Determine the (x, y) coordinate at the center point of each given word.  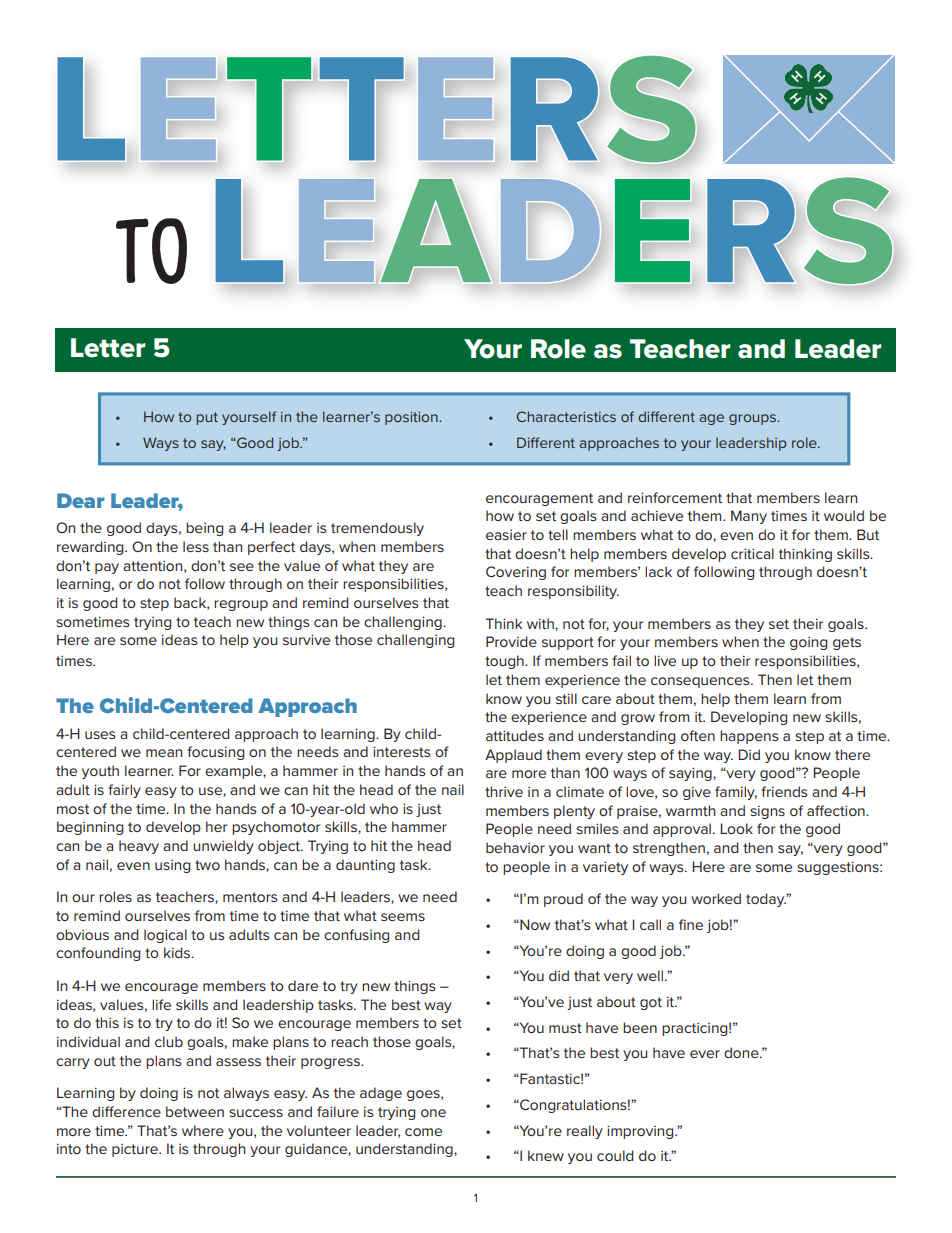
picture (136, 1150)
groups (753, 419)
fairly (124, 791)
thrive (504, 791)
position (412, 418)
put (207, 418)
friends (784, 791)
